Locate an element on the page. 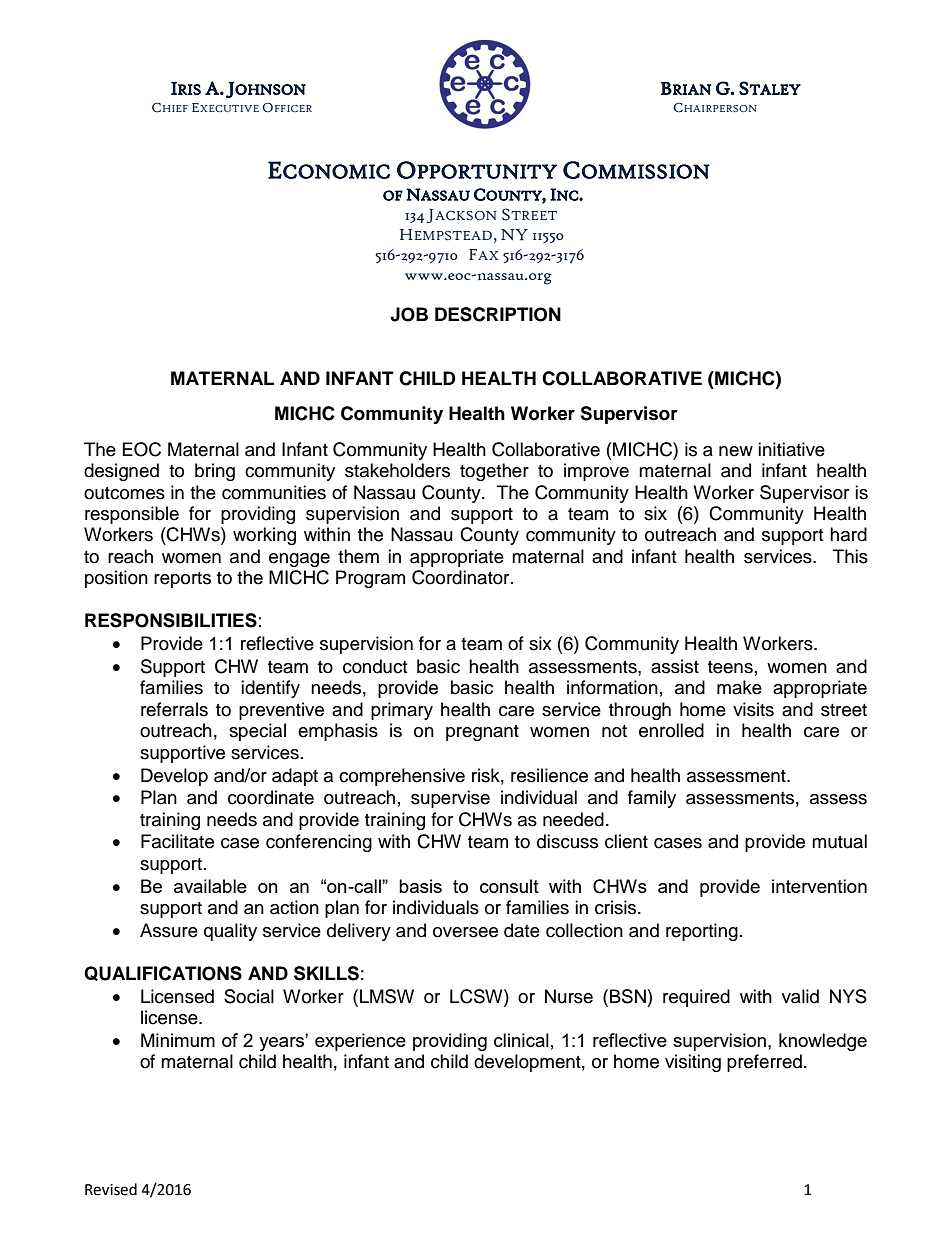  initiative is located at coordinates (791, 449).
